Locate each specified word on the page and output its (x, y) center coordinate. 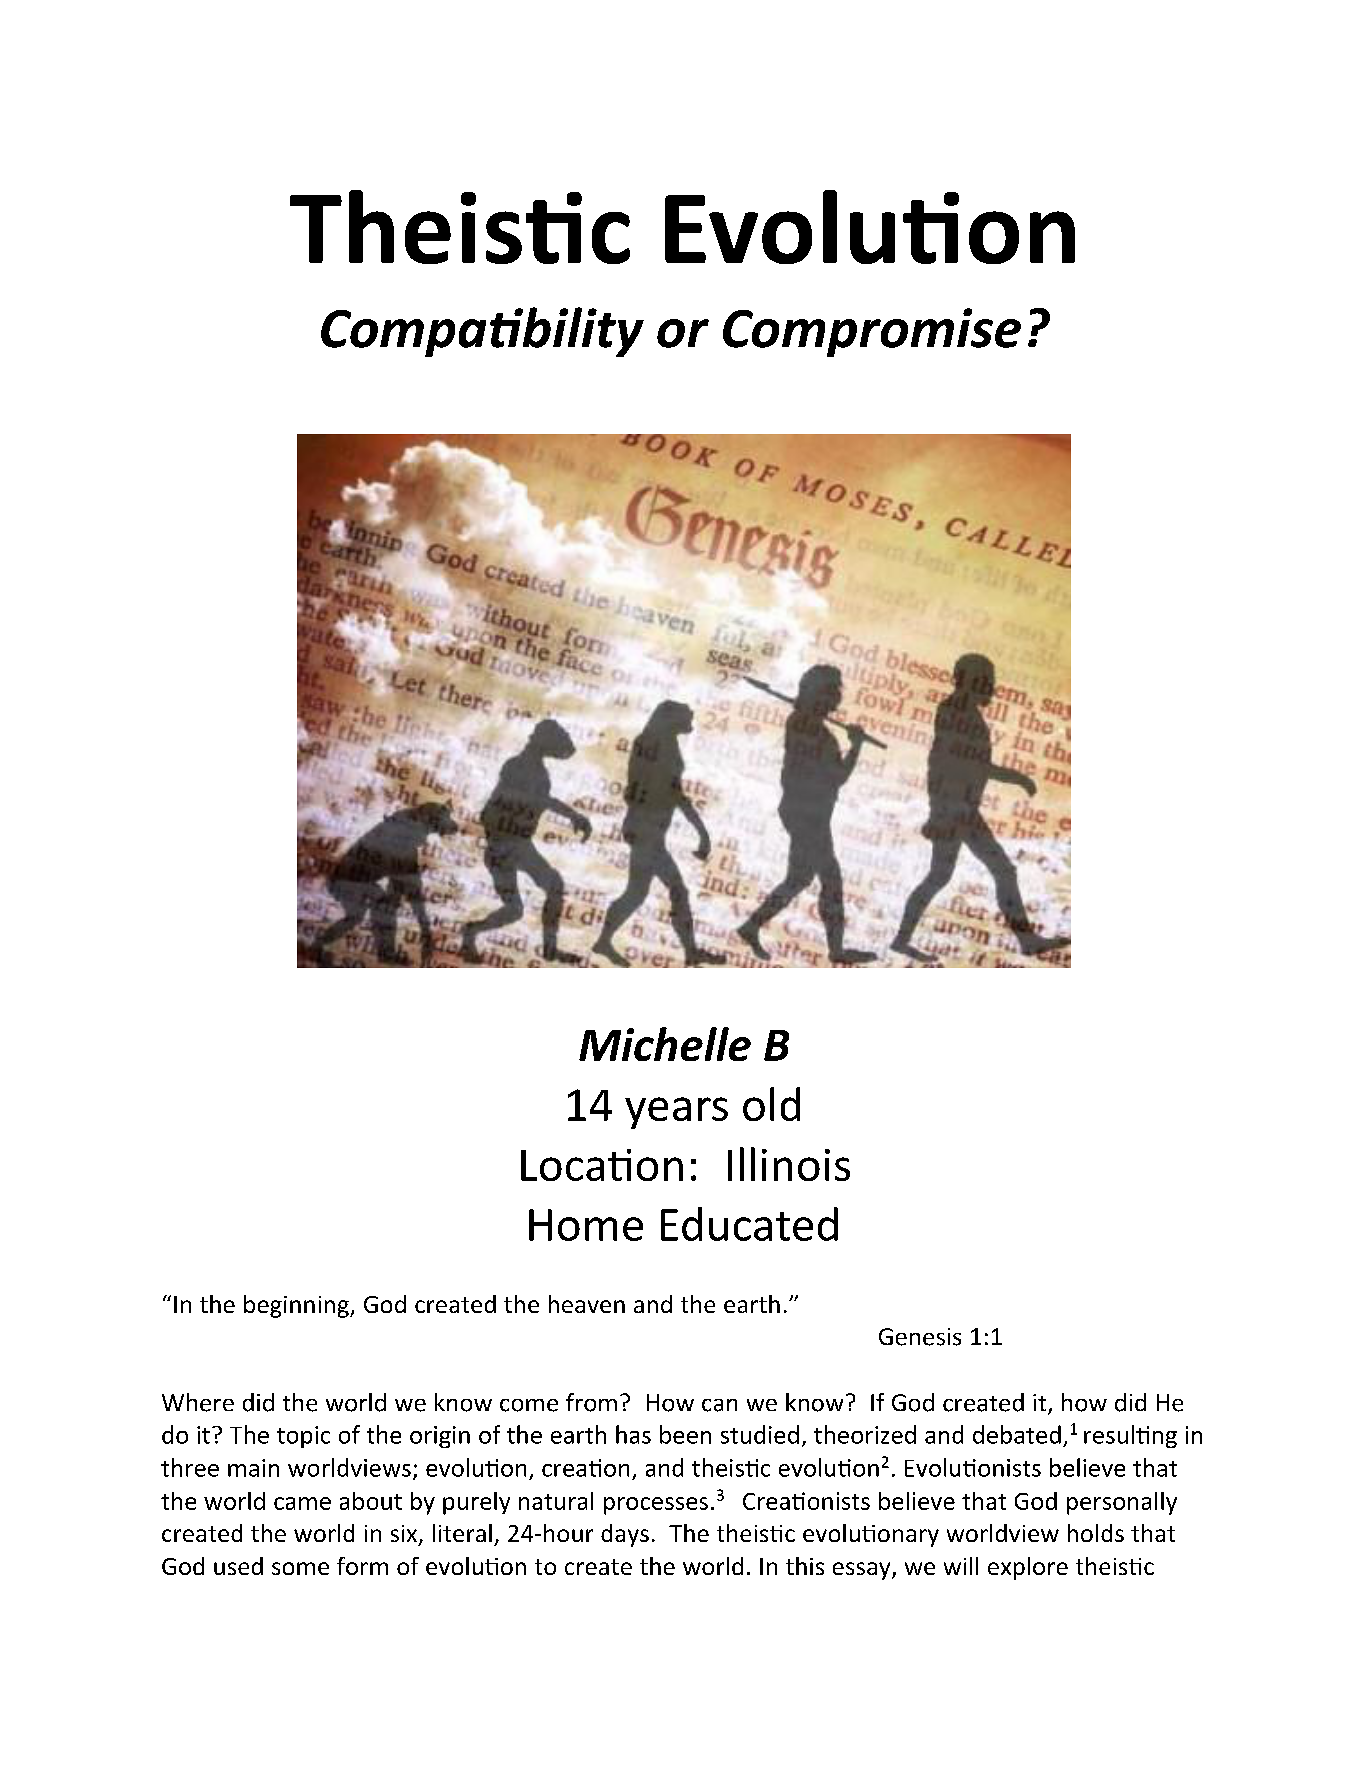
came (302, 1503)
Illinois (789, 1164)
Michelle (665, 1044)
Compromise (872, 332)
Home (586, 1225)
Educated (749, 1224)
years (676, 1113)
